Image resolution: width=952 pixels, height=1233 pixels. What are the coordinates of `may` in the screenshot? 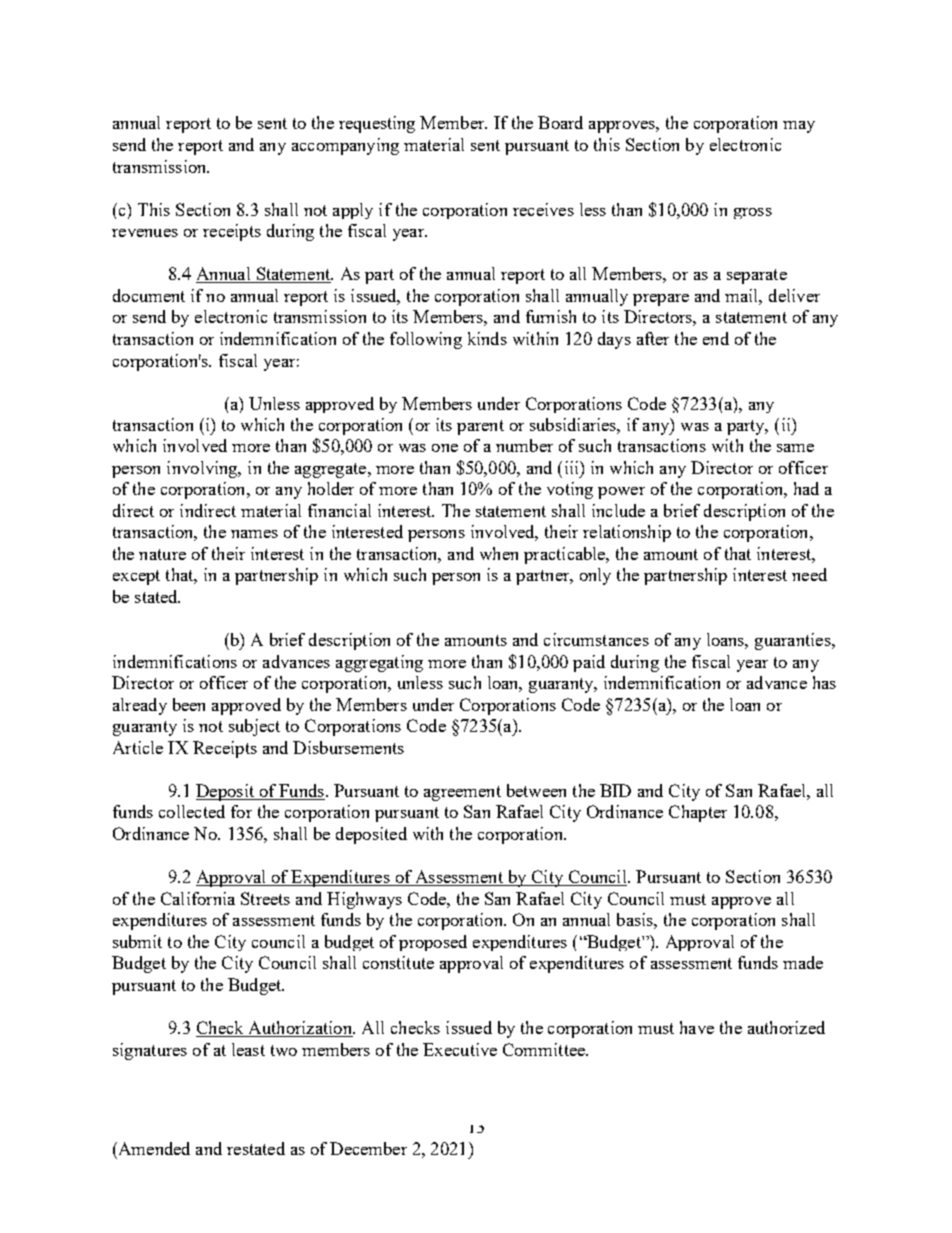 It's located at (799, 127).
